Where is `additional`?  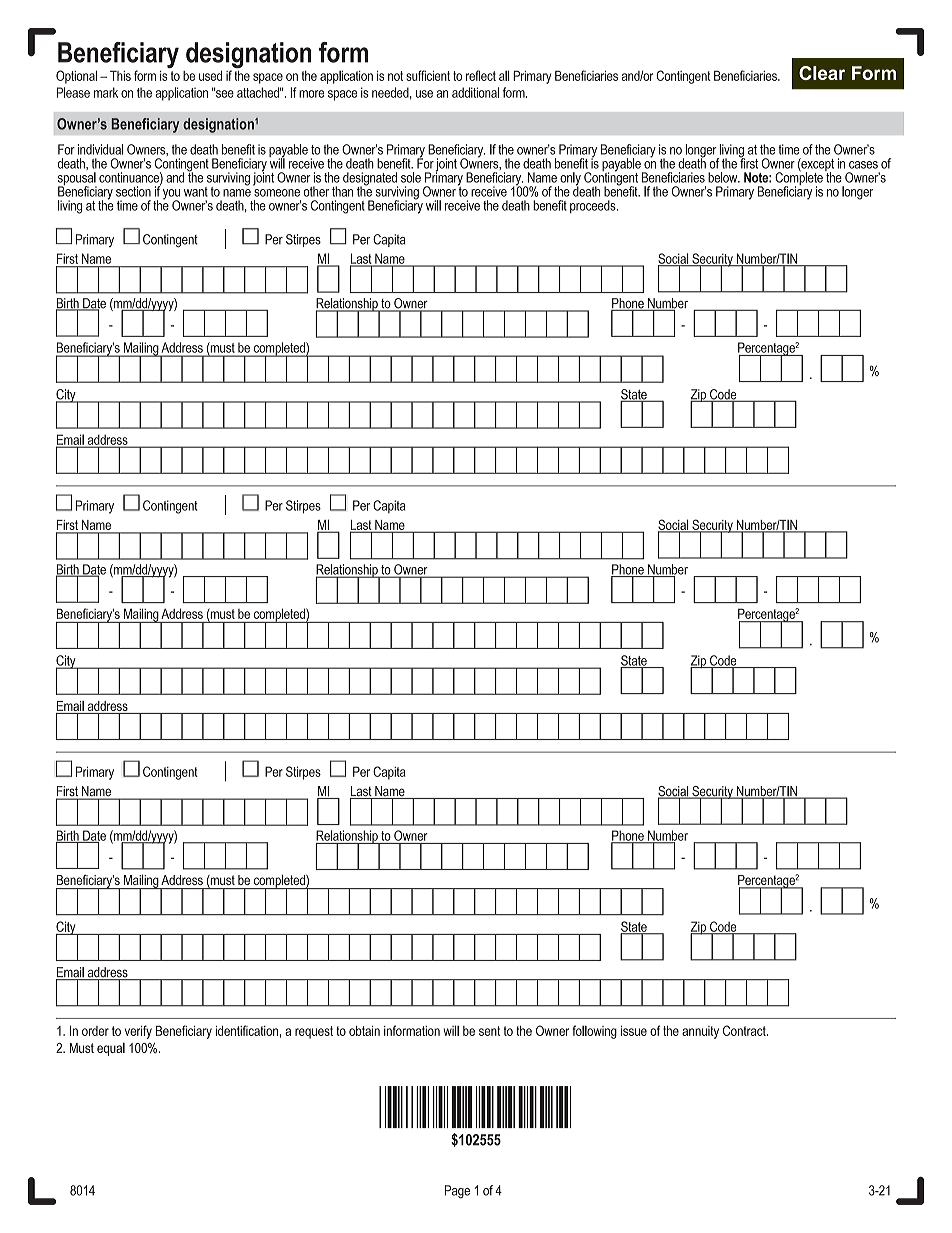
additional is located at coordinates (475, 92).
